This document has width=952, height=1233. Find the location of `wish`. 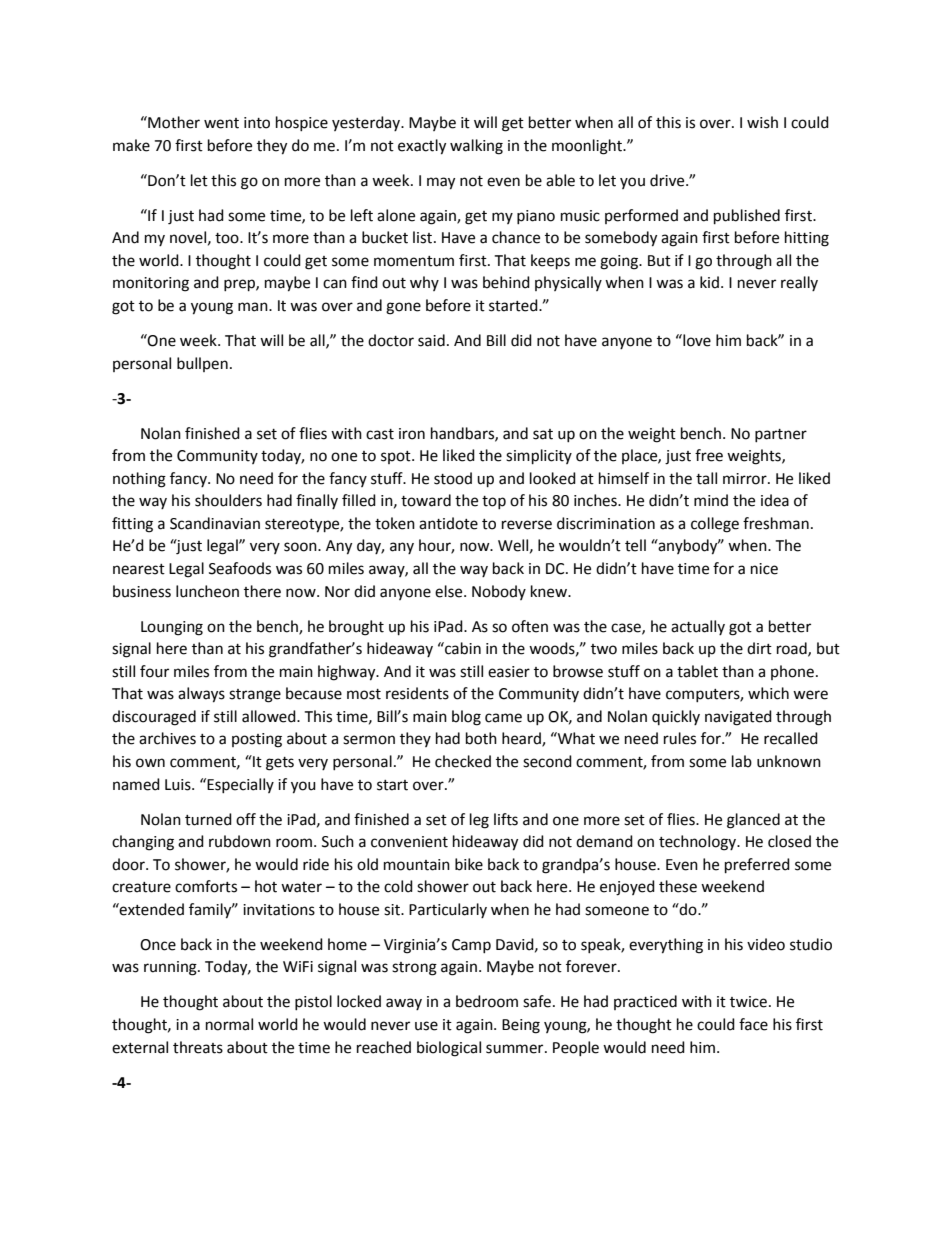

wish is located at coordinates (762, 122).
